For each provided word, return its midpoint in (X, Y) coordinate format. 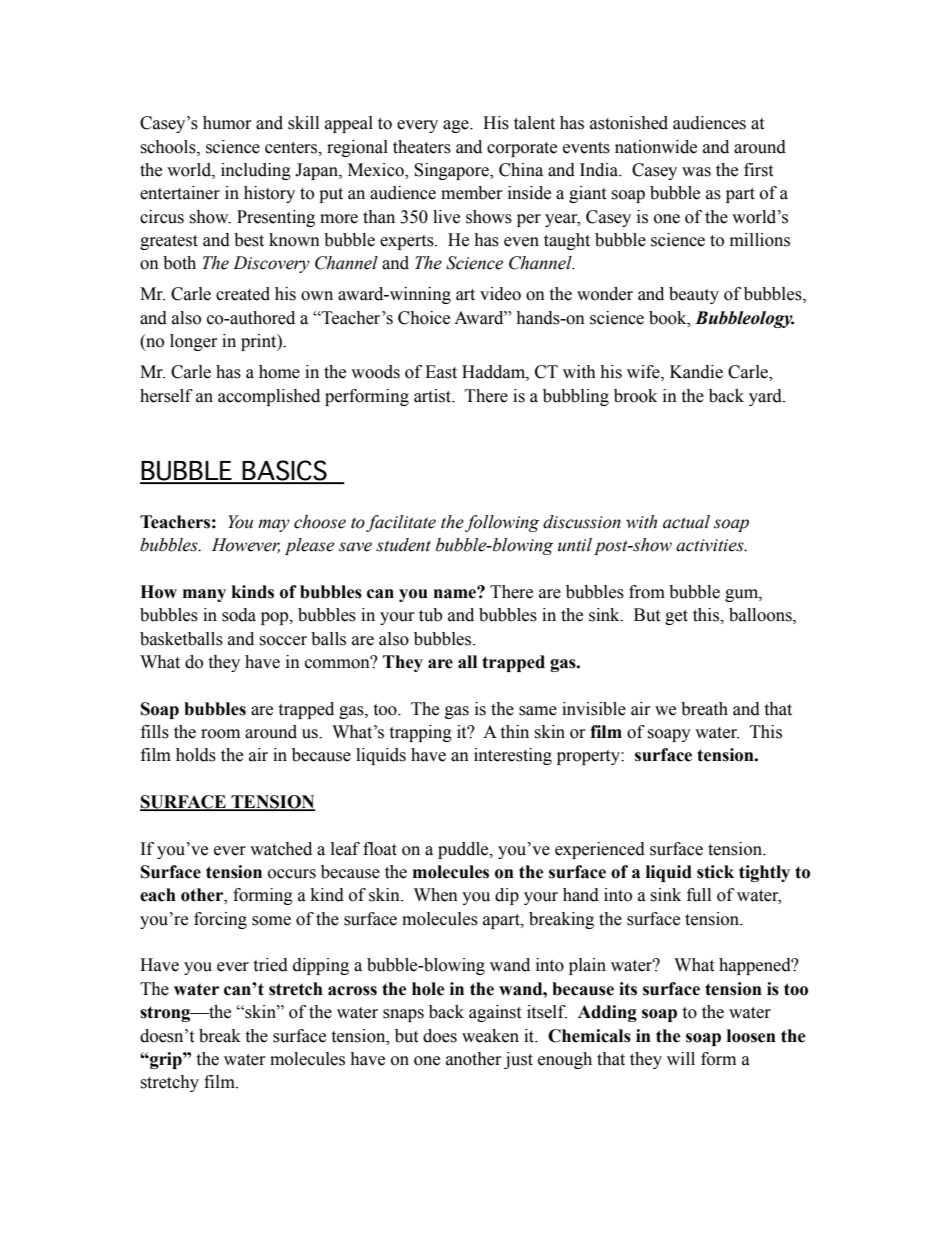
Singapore (452, 171)
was (696, 172)
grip (166, 1060)
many (204, 595)
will (681, 1058)
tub (430, 615)
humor (227, 123)
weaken (490, 1036)
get (676, 617)
